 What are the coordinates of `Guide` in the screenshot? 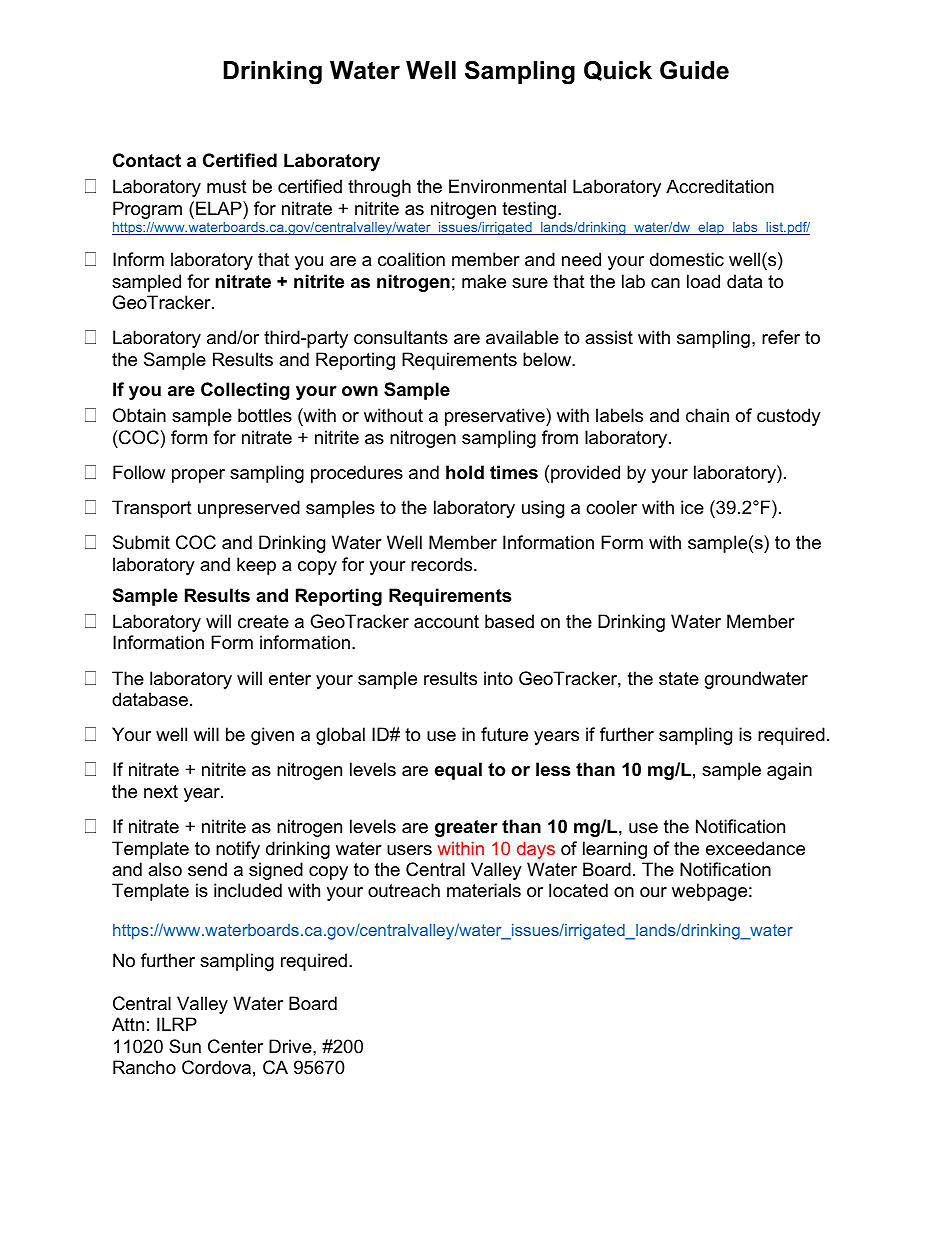 It's located at (694, 70).
